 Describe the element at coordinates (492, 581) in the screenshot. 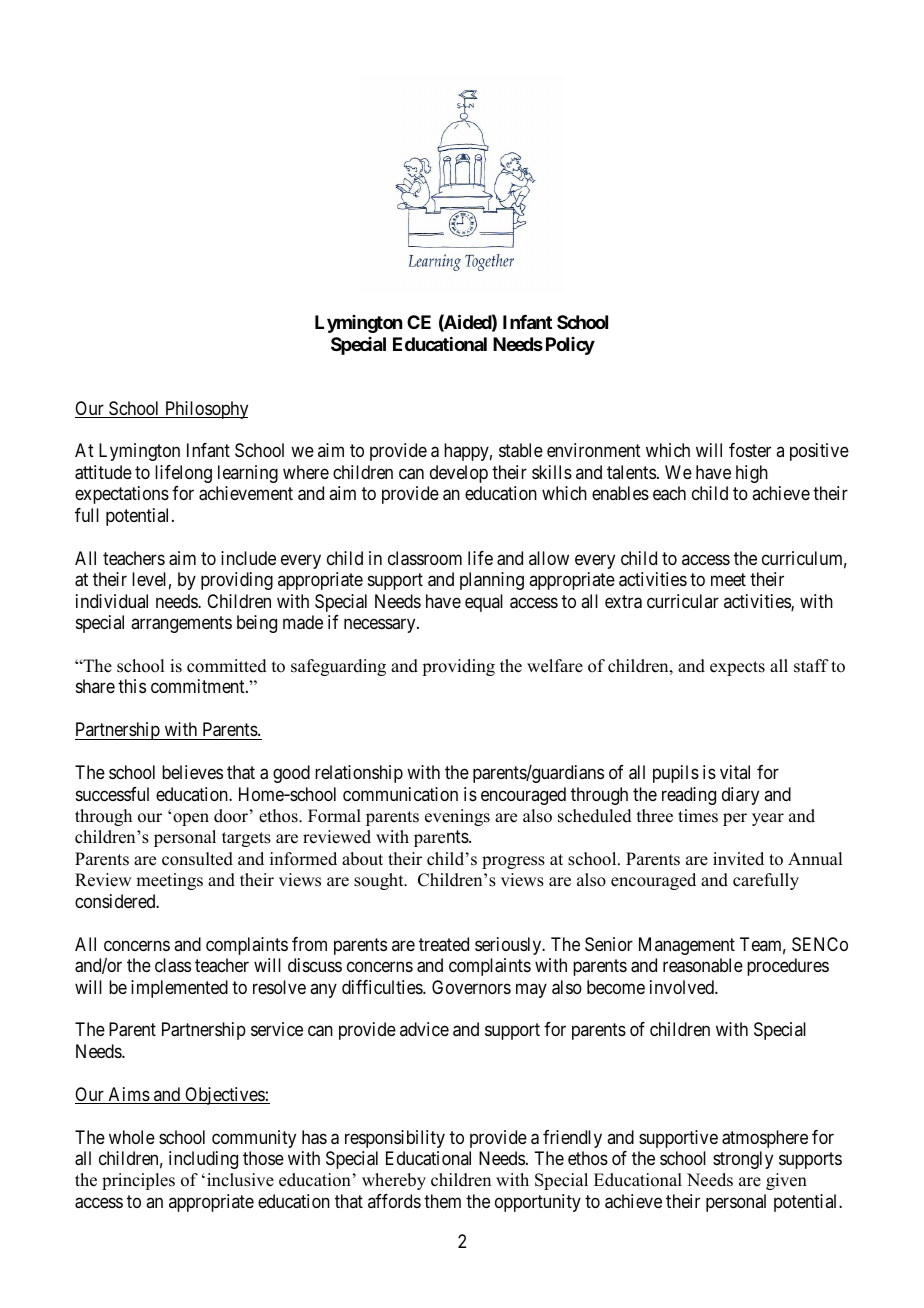

I see `planning` at that location.
